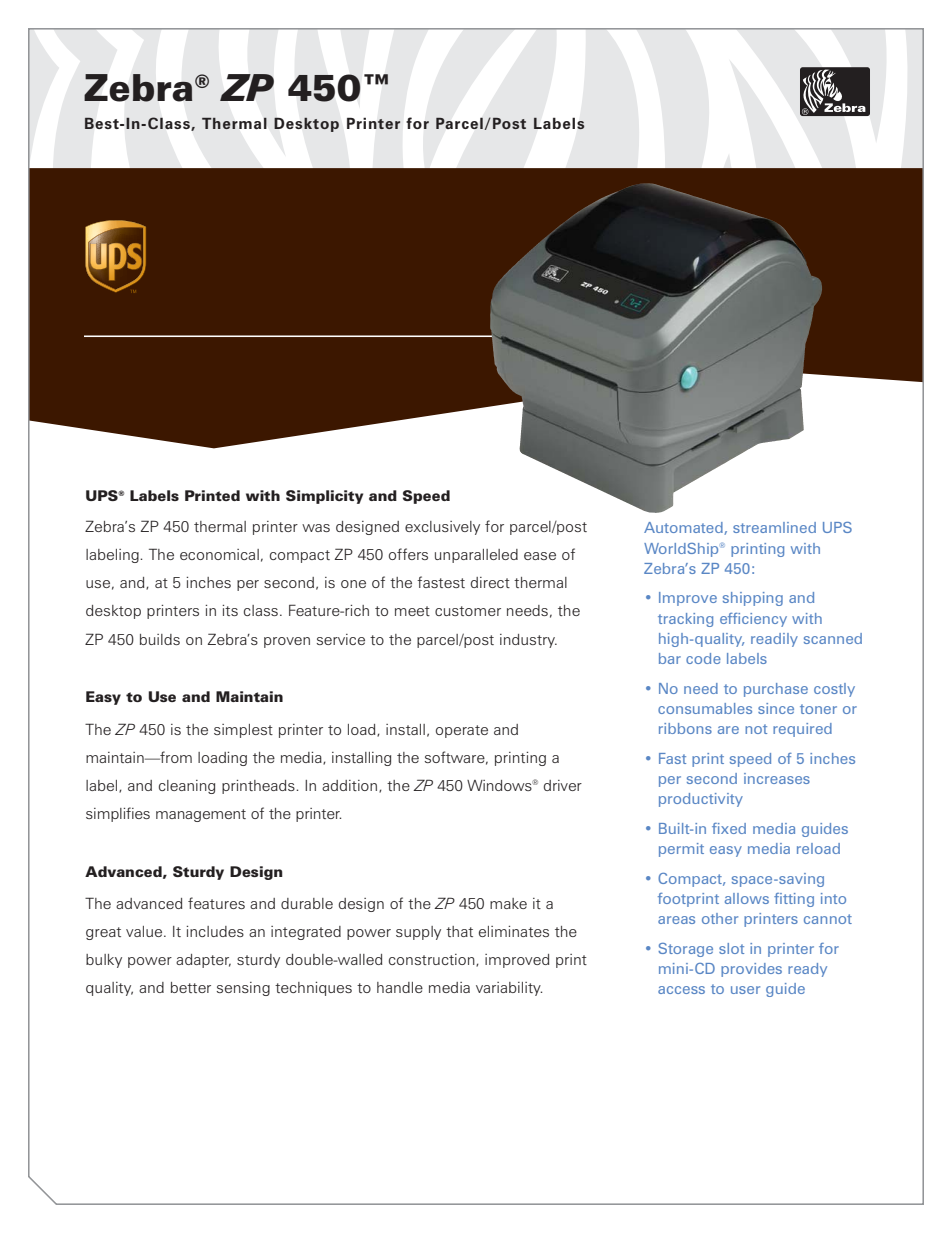 The width and height of the image is (952, 1233). I want to click on better, so click(191, 987).
